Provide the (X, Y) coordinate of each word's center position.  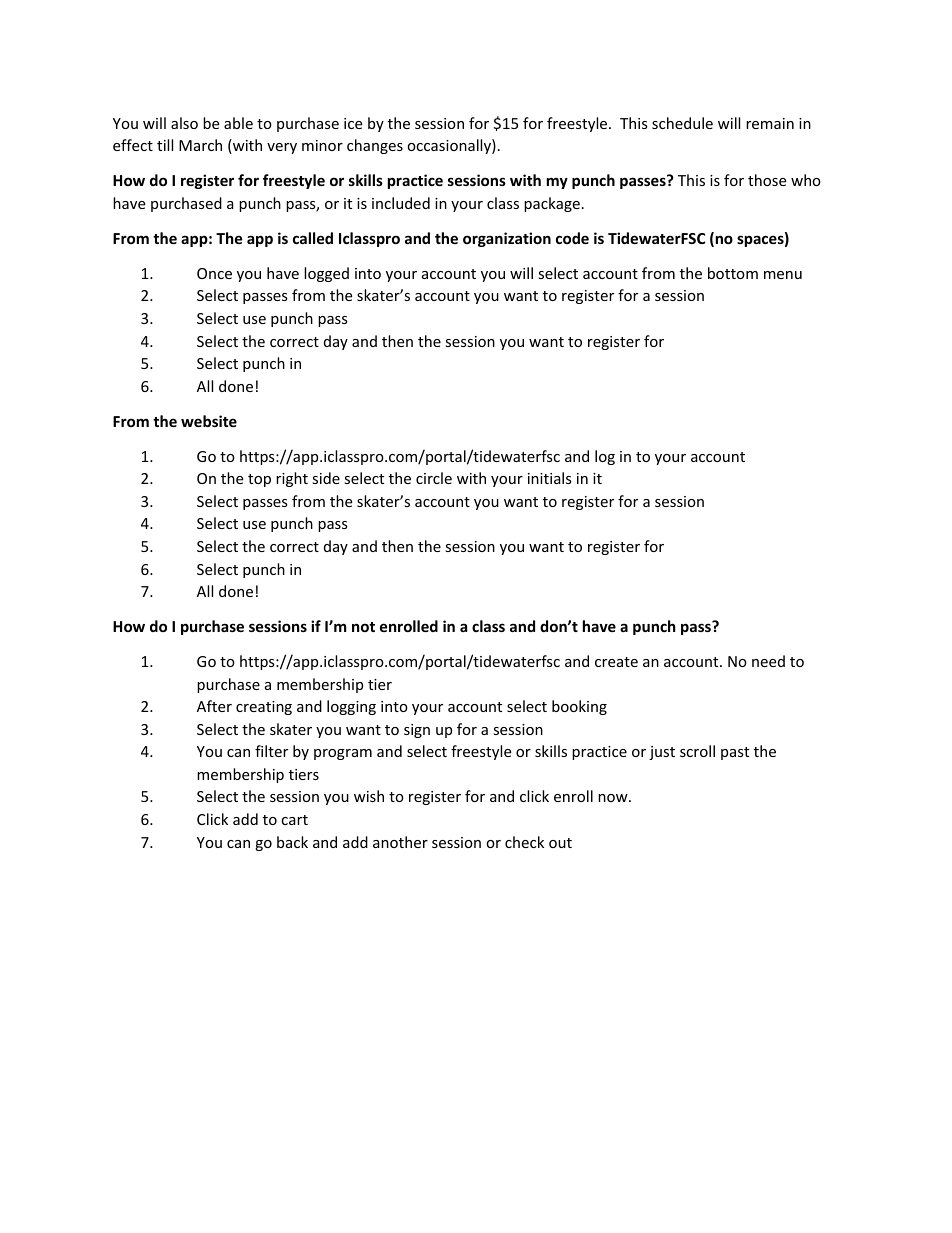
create (616, 662)
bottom (733, 273)
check (524, 842)
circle (434, 478)
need (768, 661)
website (209, 421)
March (200, 145)
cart (294, 820)
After (214, 706)
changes (375, 146)
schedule (682, 123)
